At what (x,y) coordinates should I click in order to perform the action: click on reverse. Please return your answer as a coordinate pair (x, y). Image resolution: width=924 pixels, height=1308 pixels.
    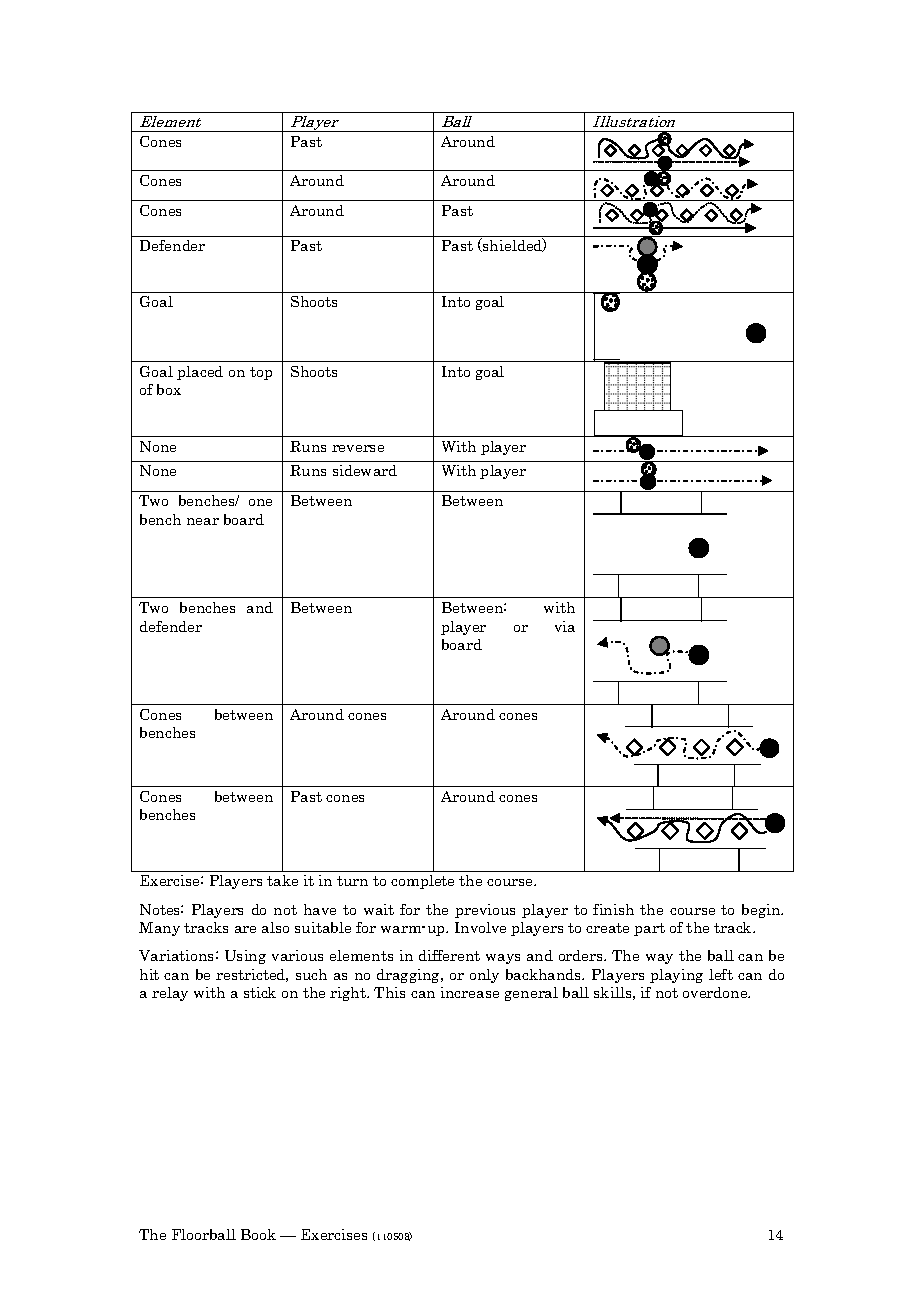
    Looking at the image, I should click on (358, 448).
